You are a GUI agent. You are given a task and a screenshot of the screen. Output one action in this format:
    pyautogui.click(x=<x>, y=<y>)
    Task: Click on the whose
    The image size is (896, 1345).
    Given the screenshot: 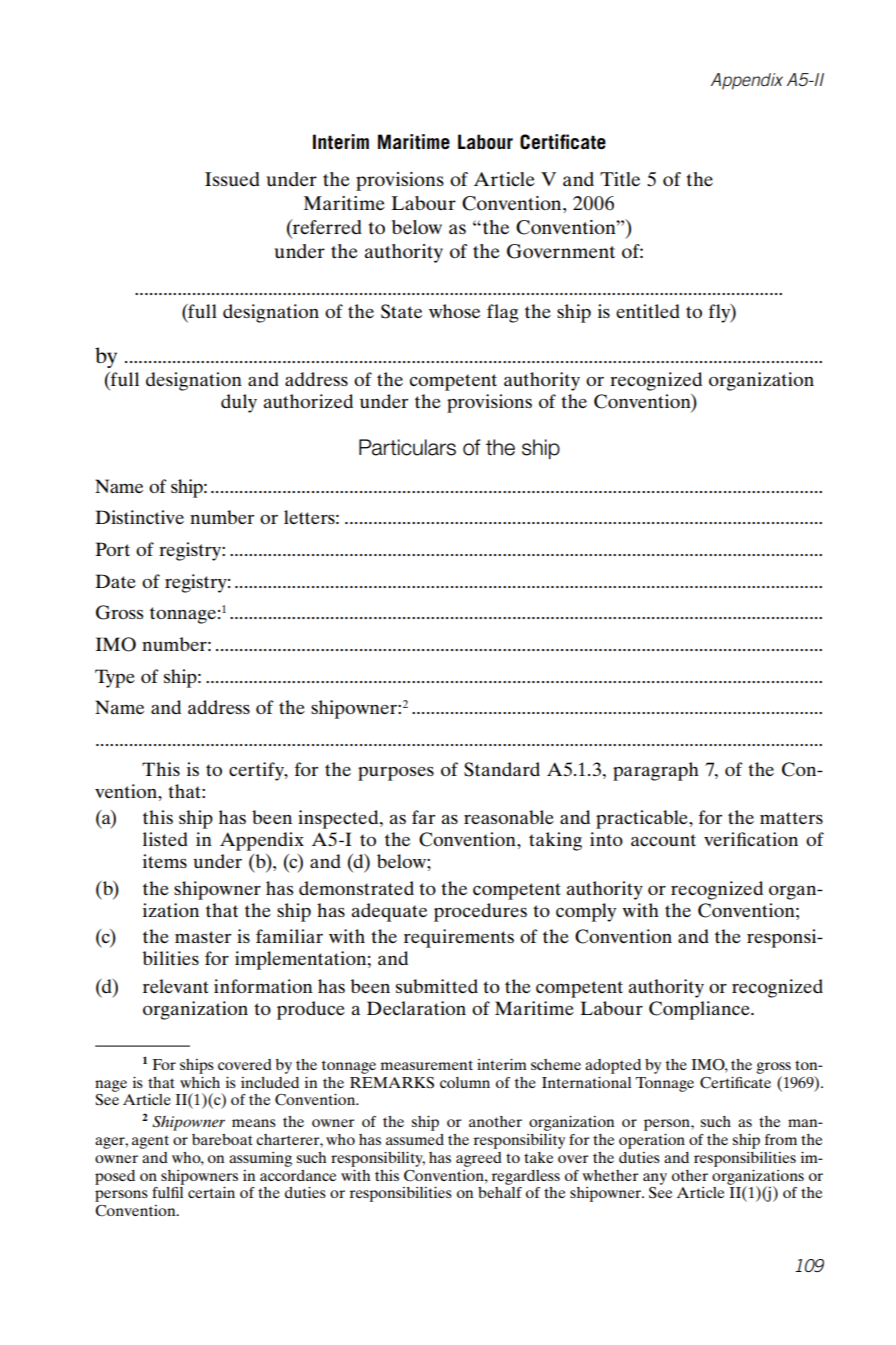 What is the action you would take?
    pyautogui.click(x=454, y=311)
